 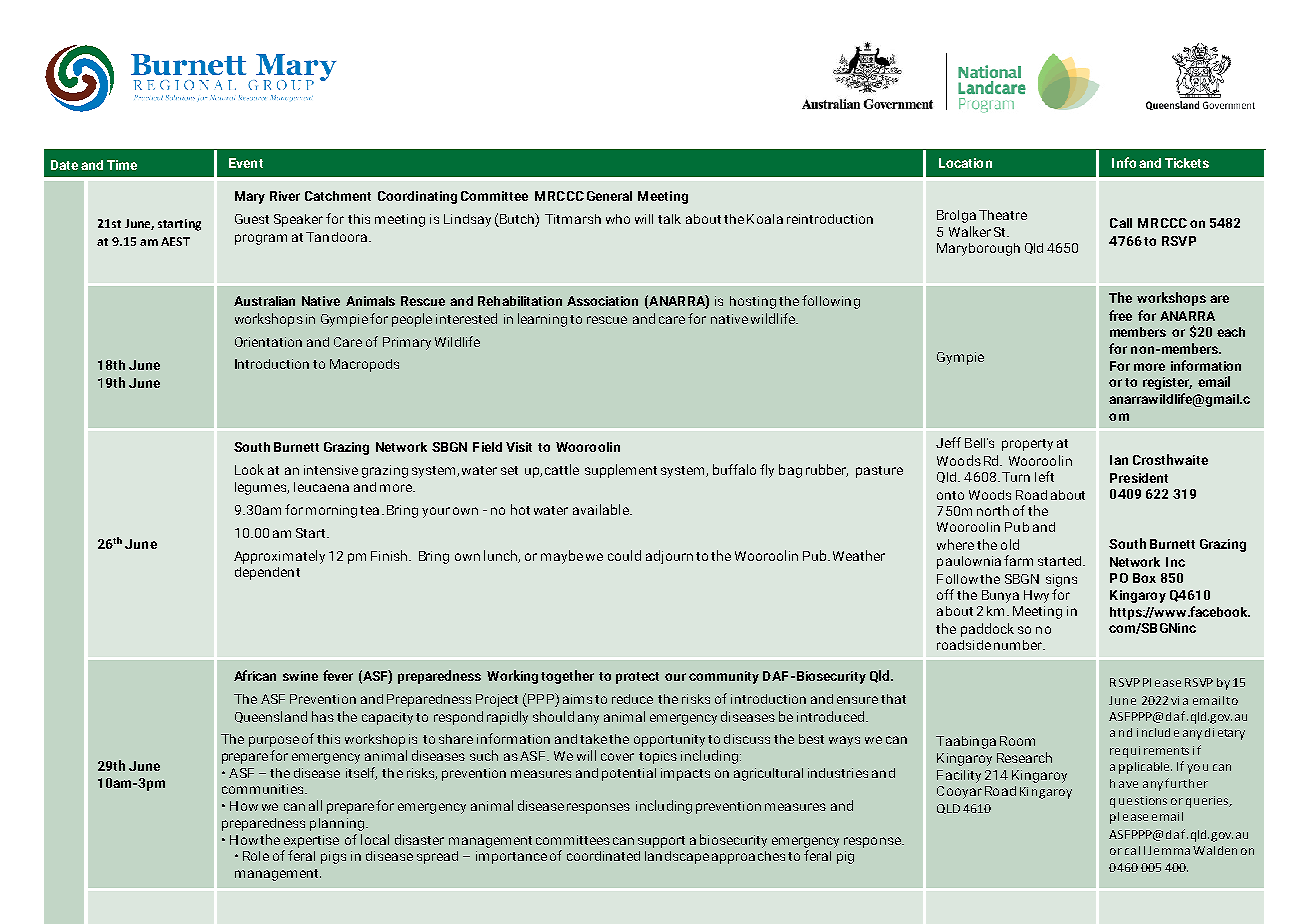 What do you see at coordinates (542, 320) in the screenshot?
I see `learning` at bounding box center [542, 320].
